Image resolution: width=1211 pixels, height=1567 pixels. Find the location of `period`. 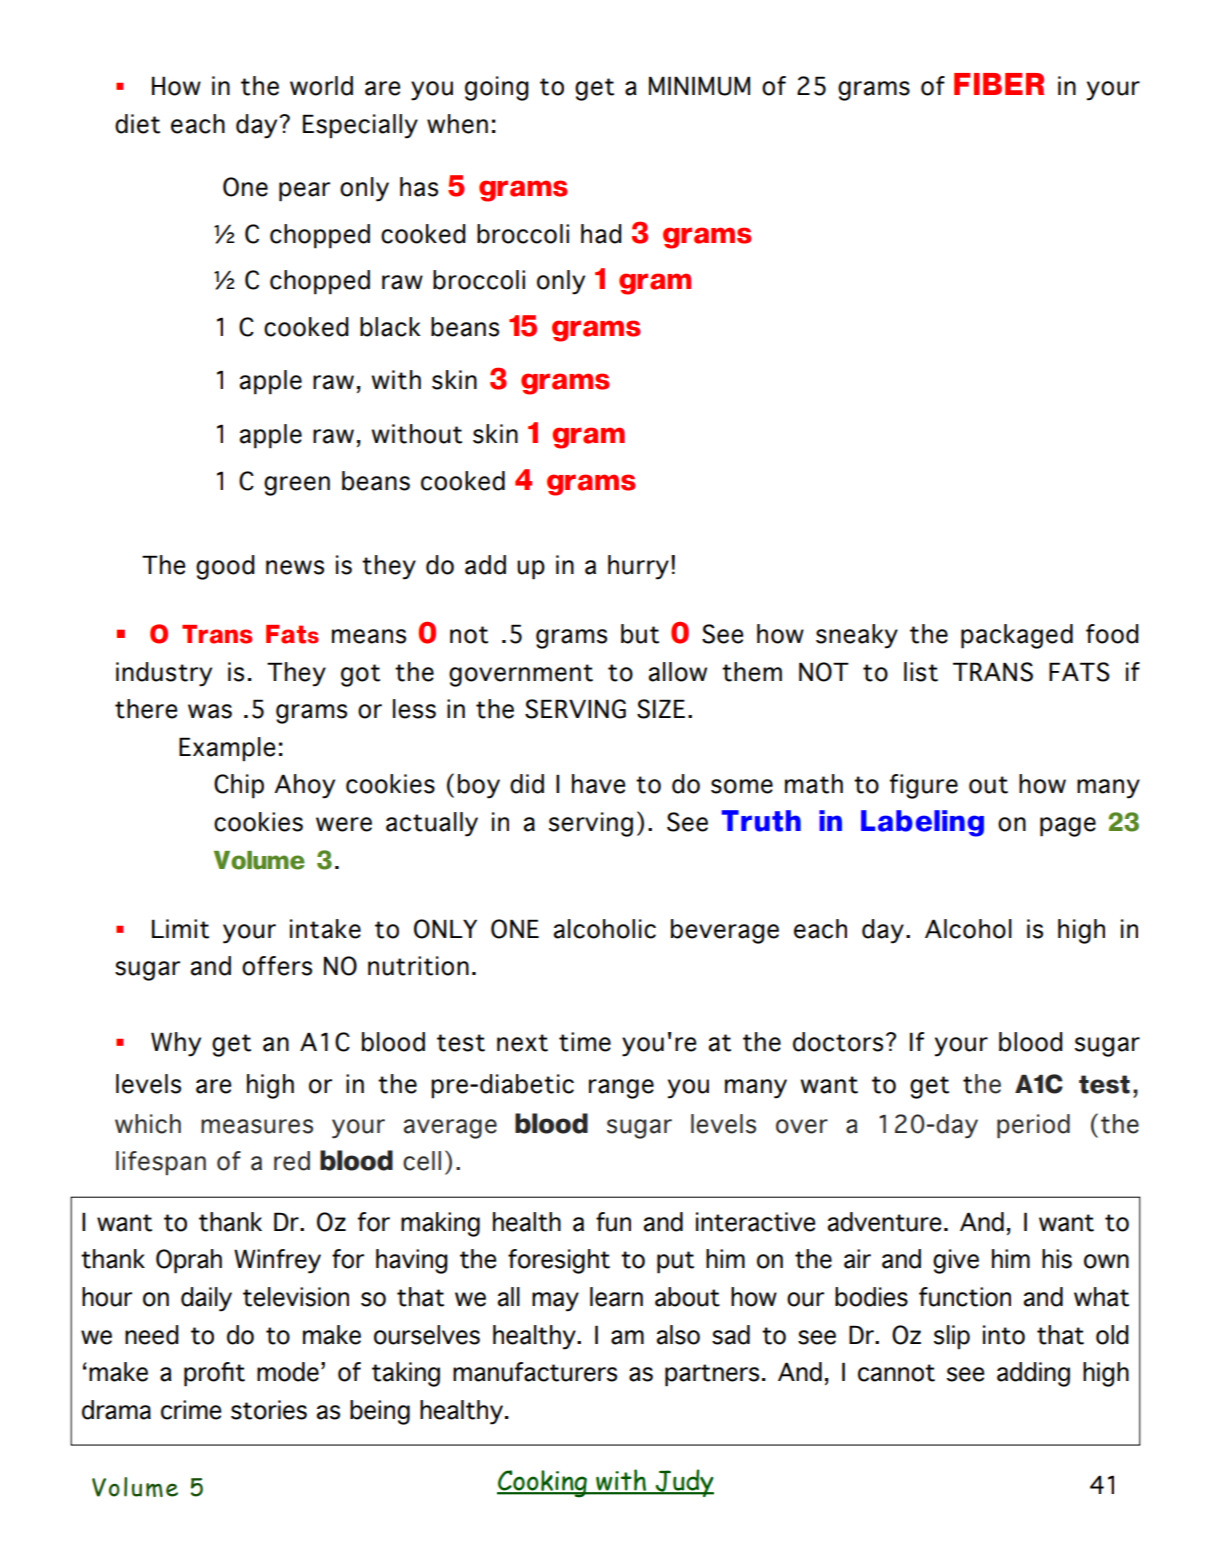

period is located at coordinates (1033, 1126).
